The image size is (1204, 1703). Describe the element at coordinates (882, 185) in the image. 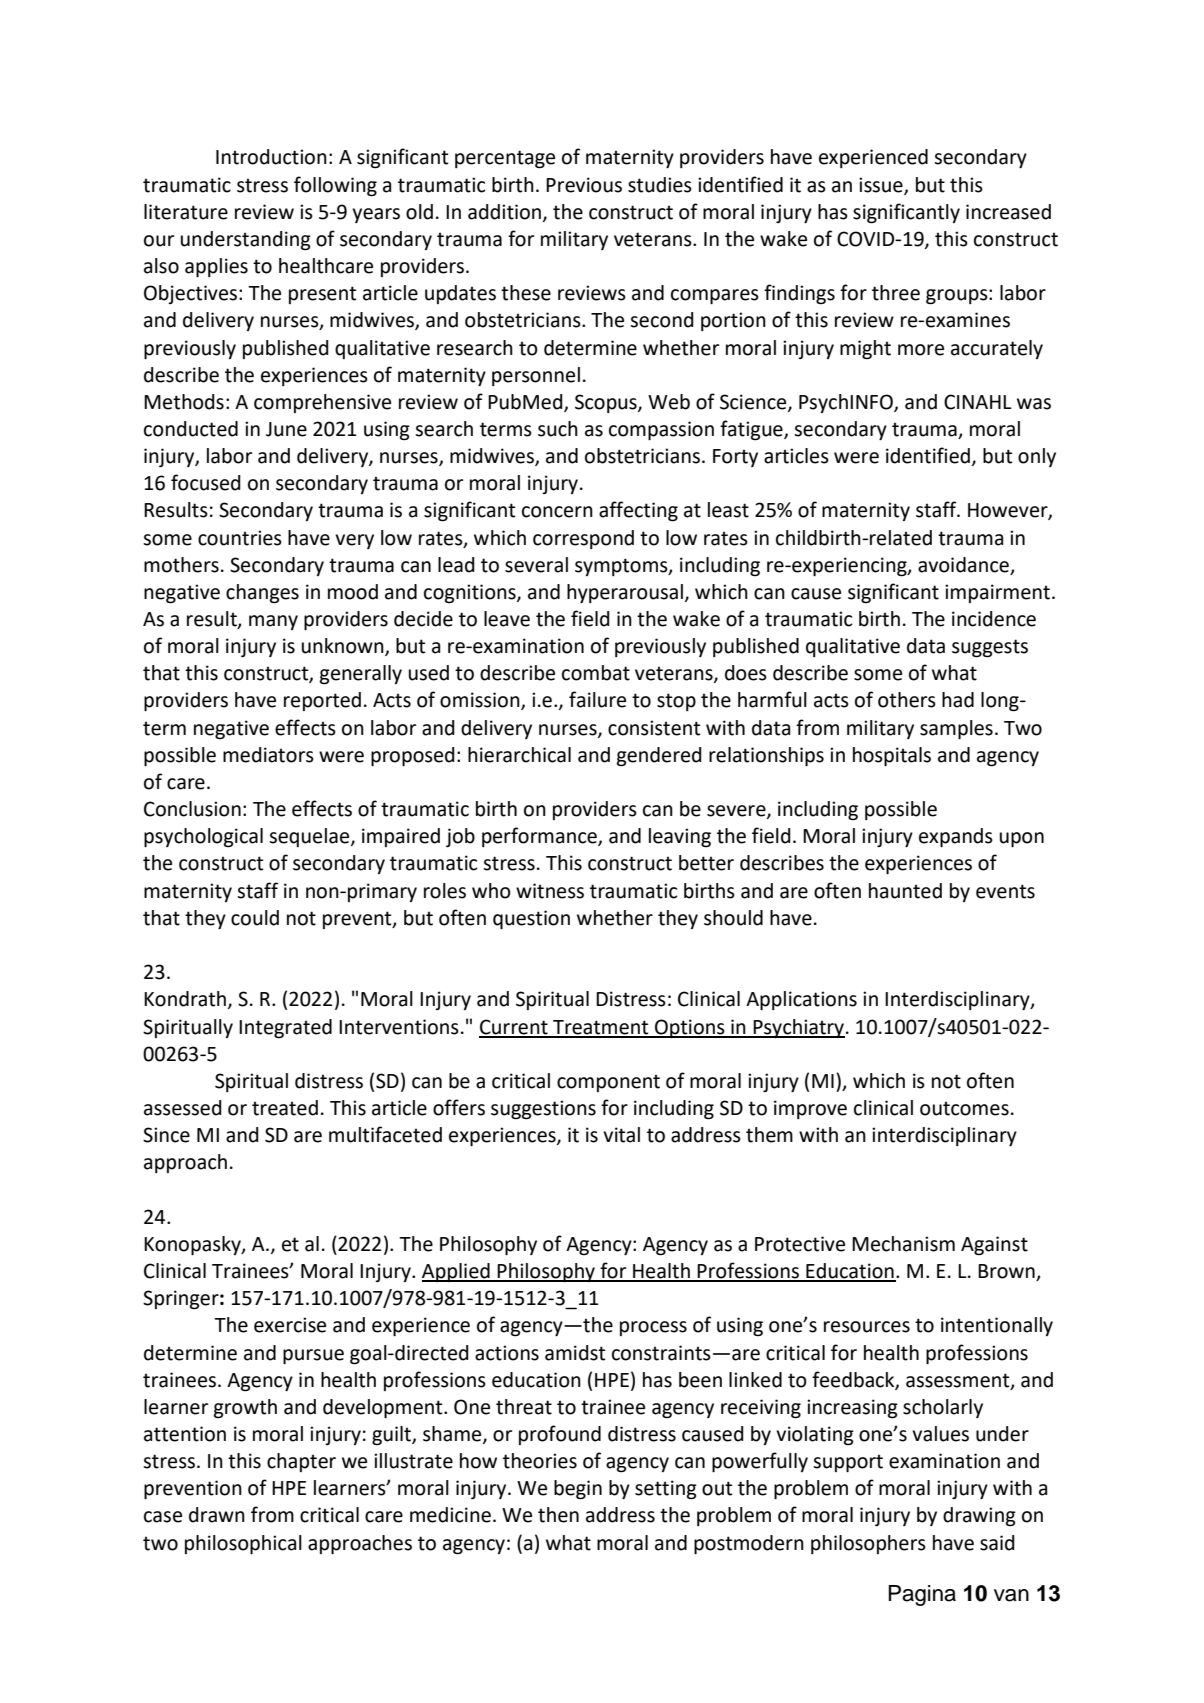

I see `issue` at that location.
